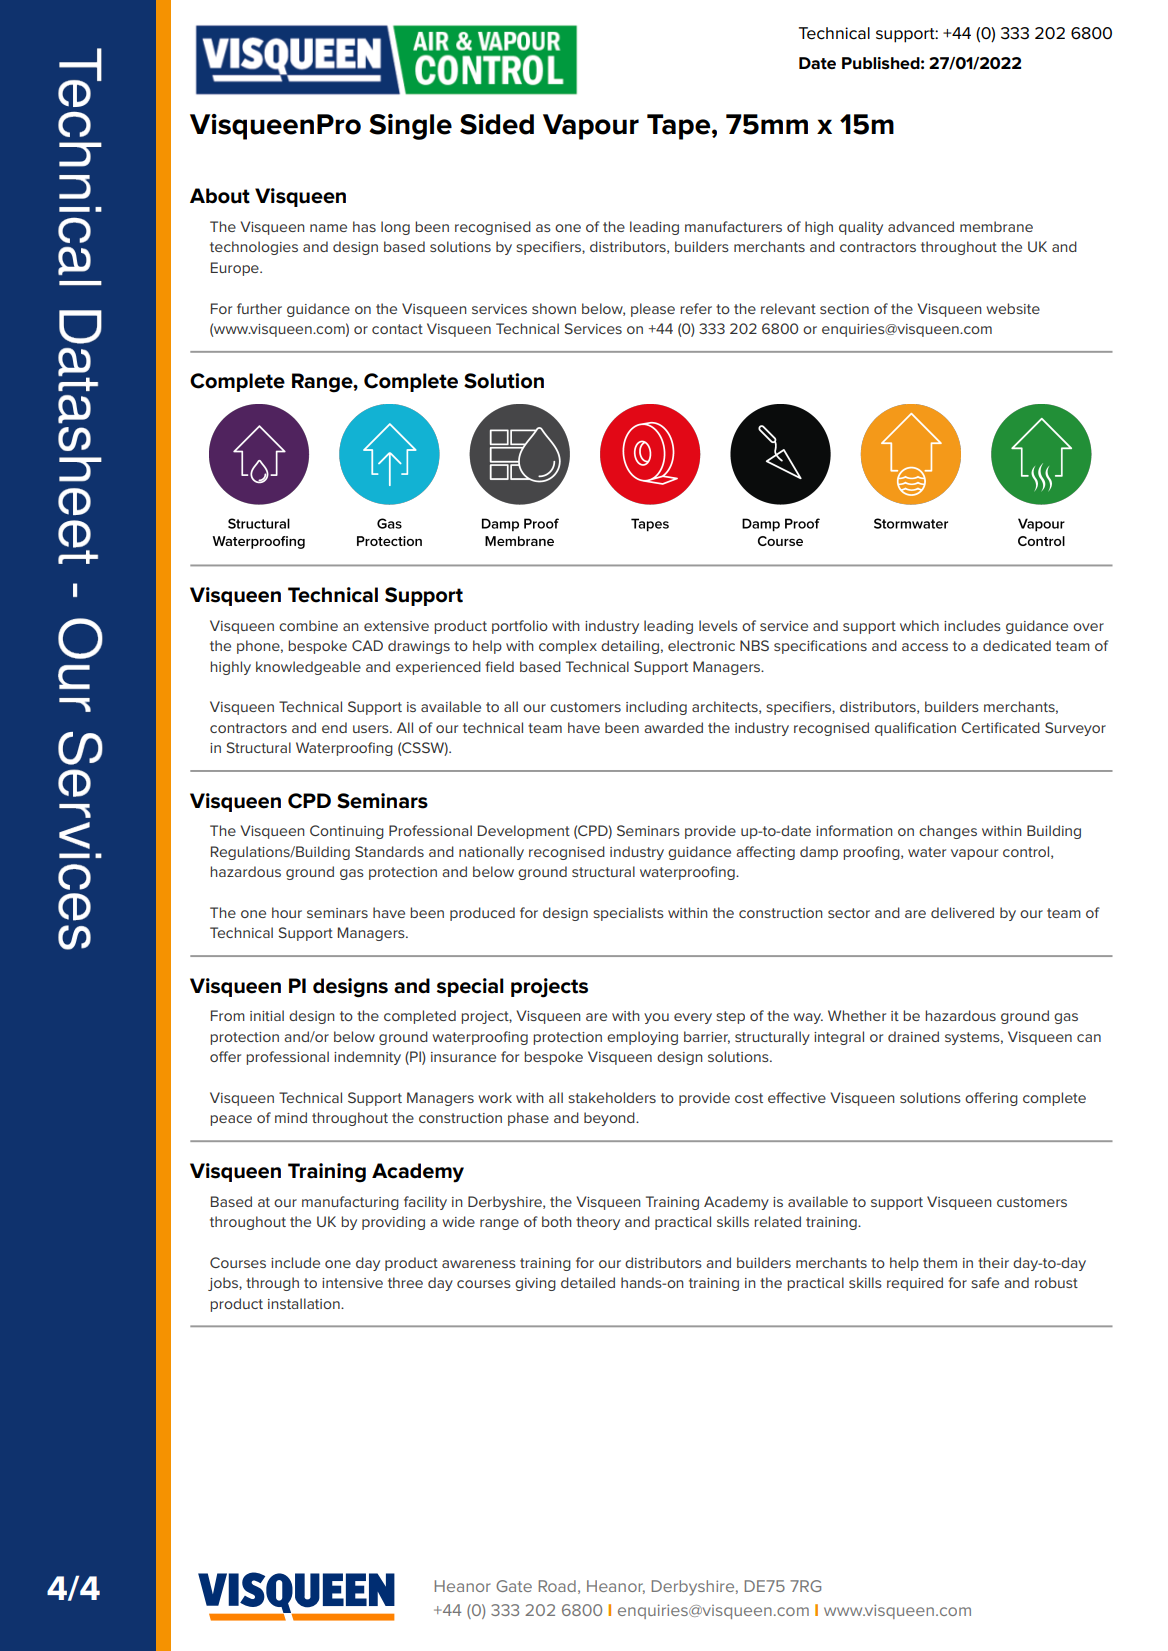 The height and width of the page is (1651, 1168). Describe the element at coordinates (948, 832) in the page. I see `changes` at that location.
